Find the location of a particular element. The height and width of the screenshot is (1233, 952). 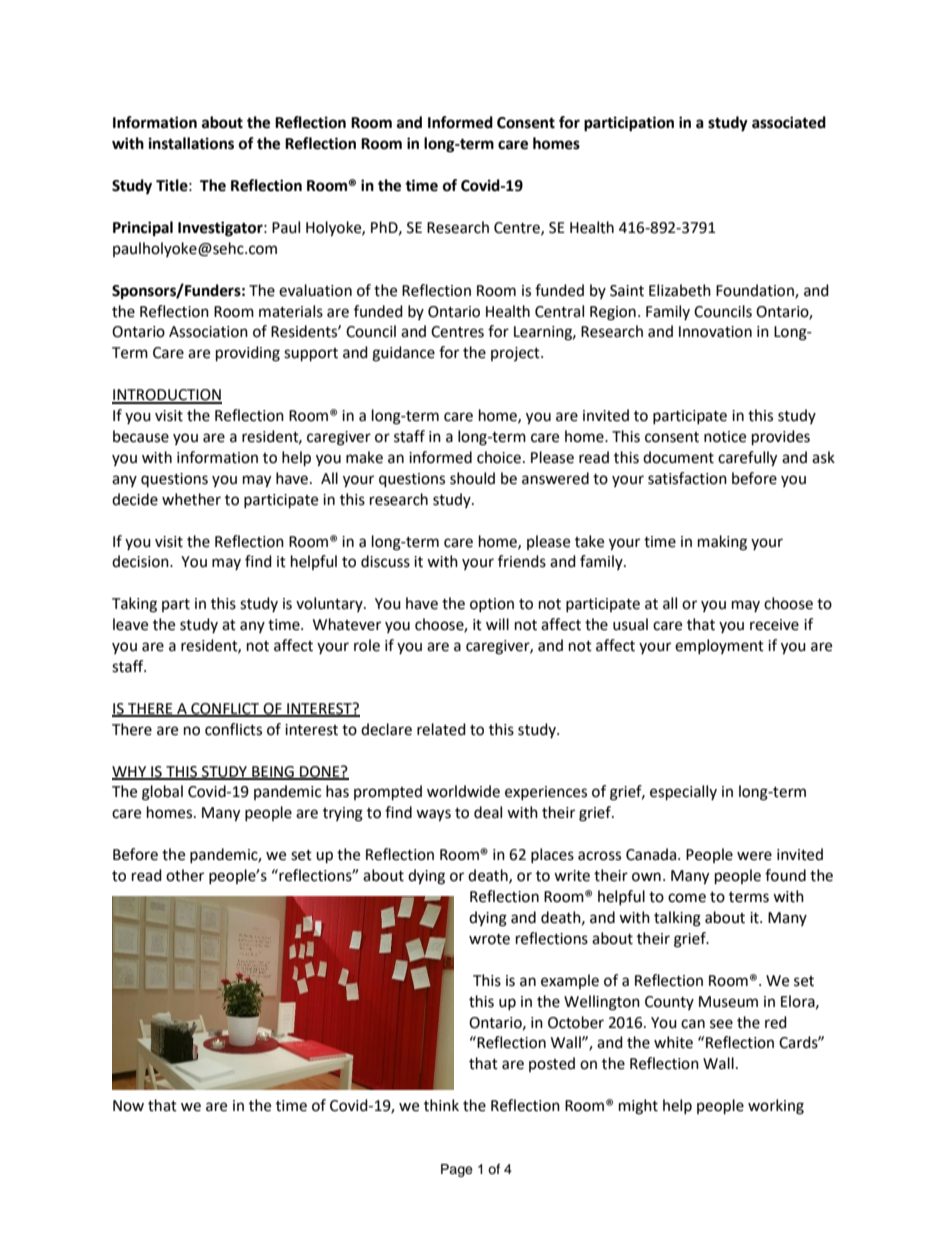

employment is located at coordinates (719, 646).
